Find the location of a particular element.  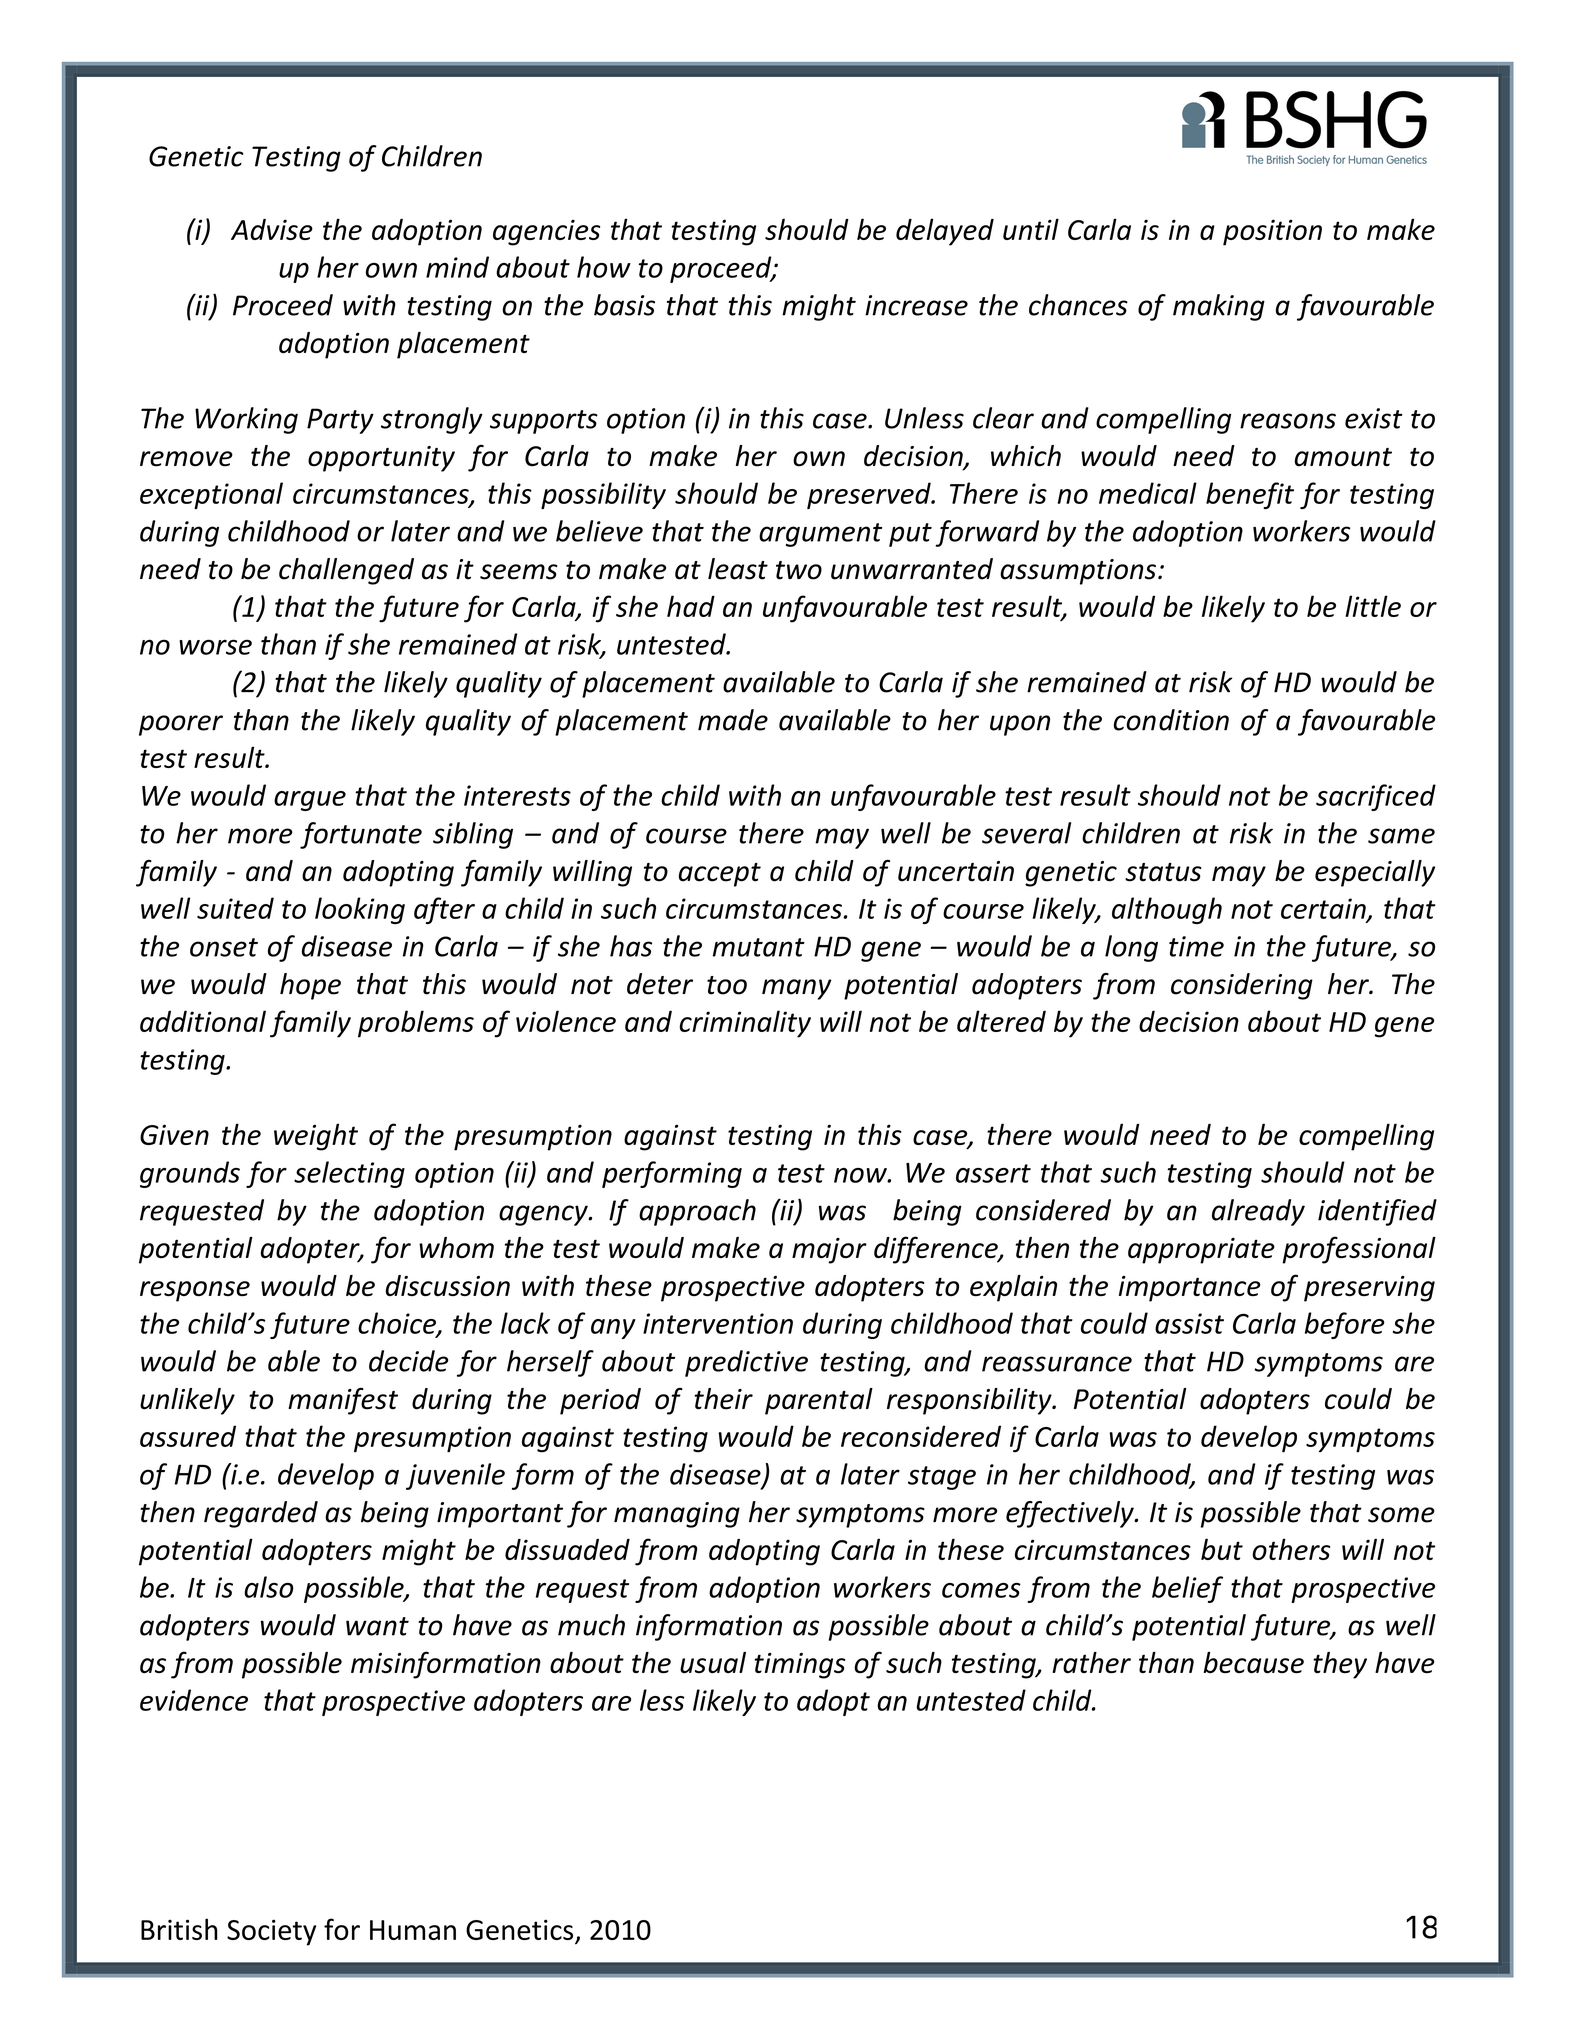

considering is located at coordinates (1242, 986).
